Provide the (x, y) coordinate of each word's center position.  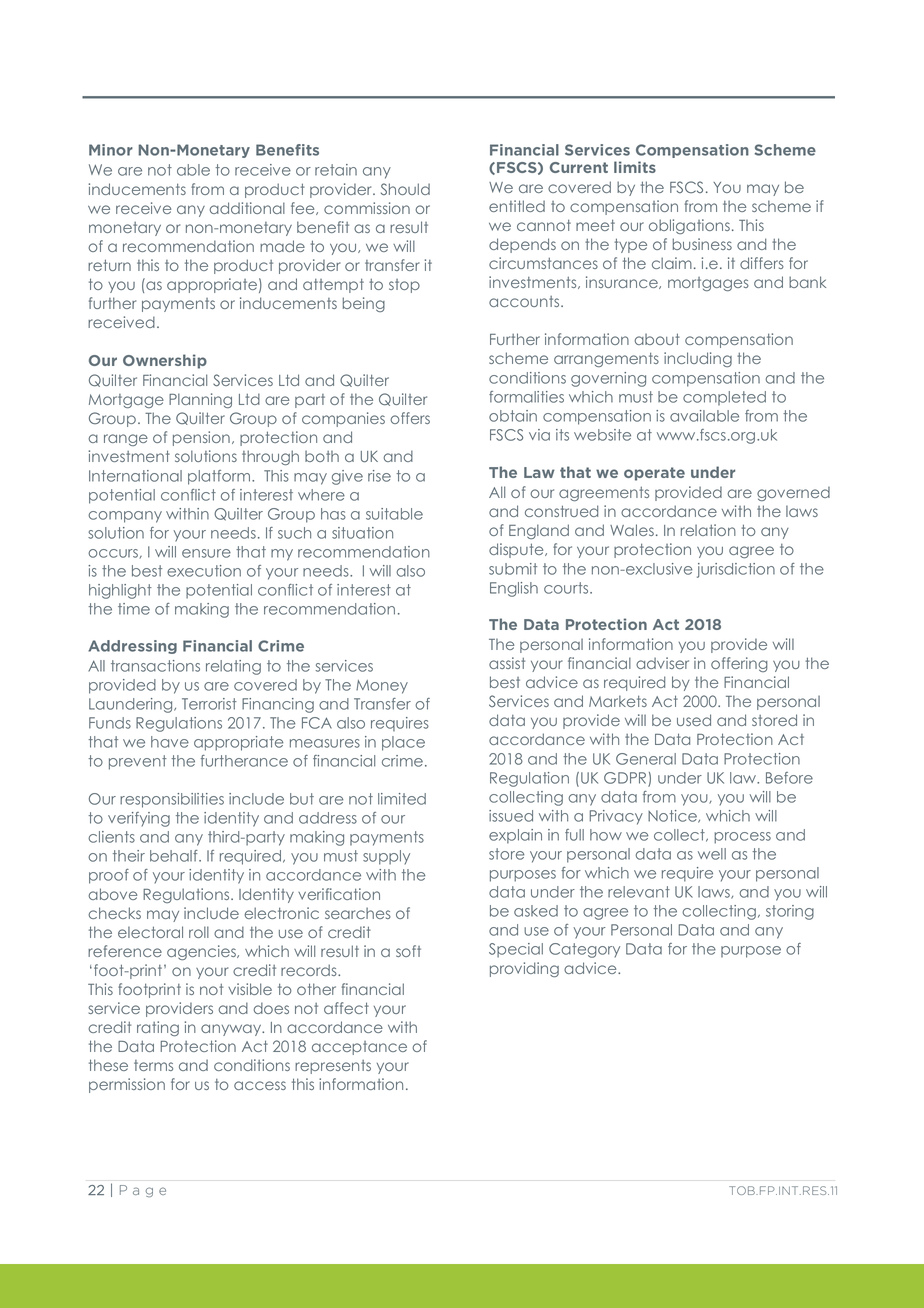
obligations (689, 226)
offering (739, 664)
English (514, 589)
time (134, 609)
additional (247, 208)
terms (153, 1065)
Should (405, 189)
